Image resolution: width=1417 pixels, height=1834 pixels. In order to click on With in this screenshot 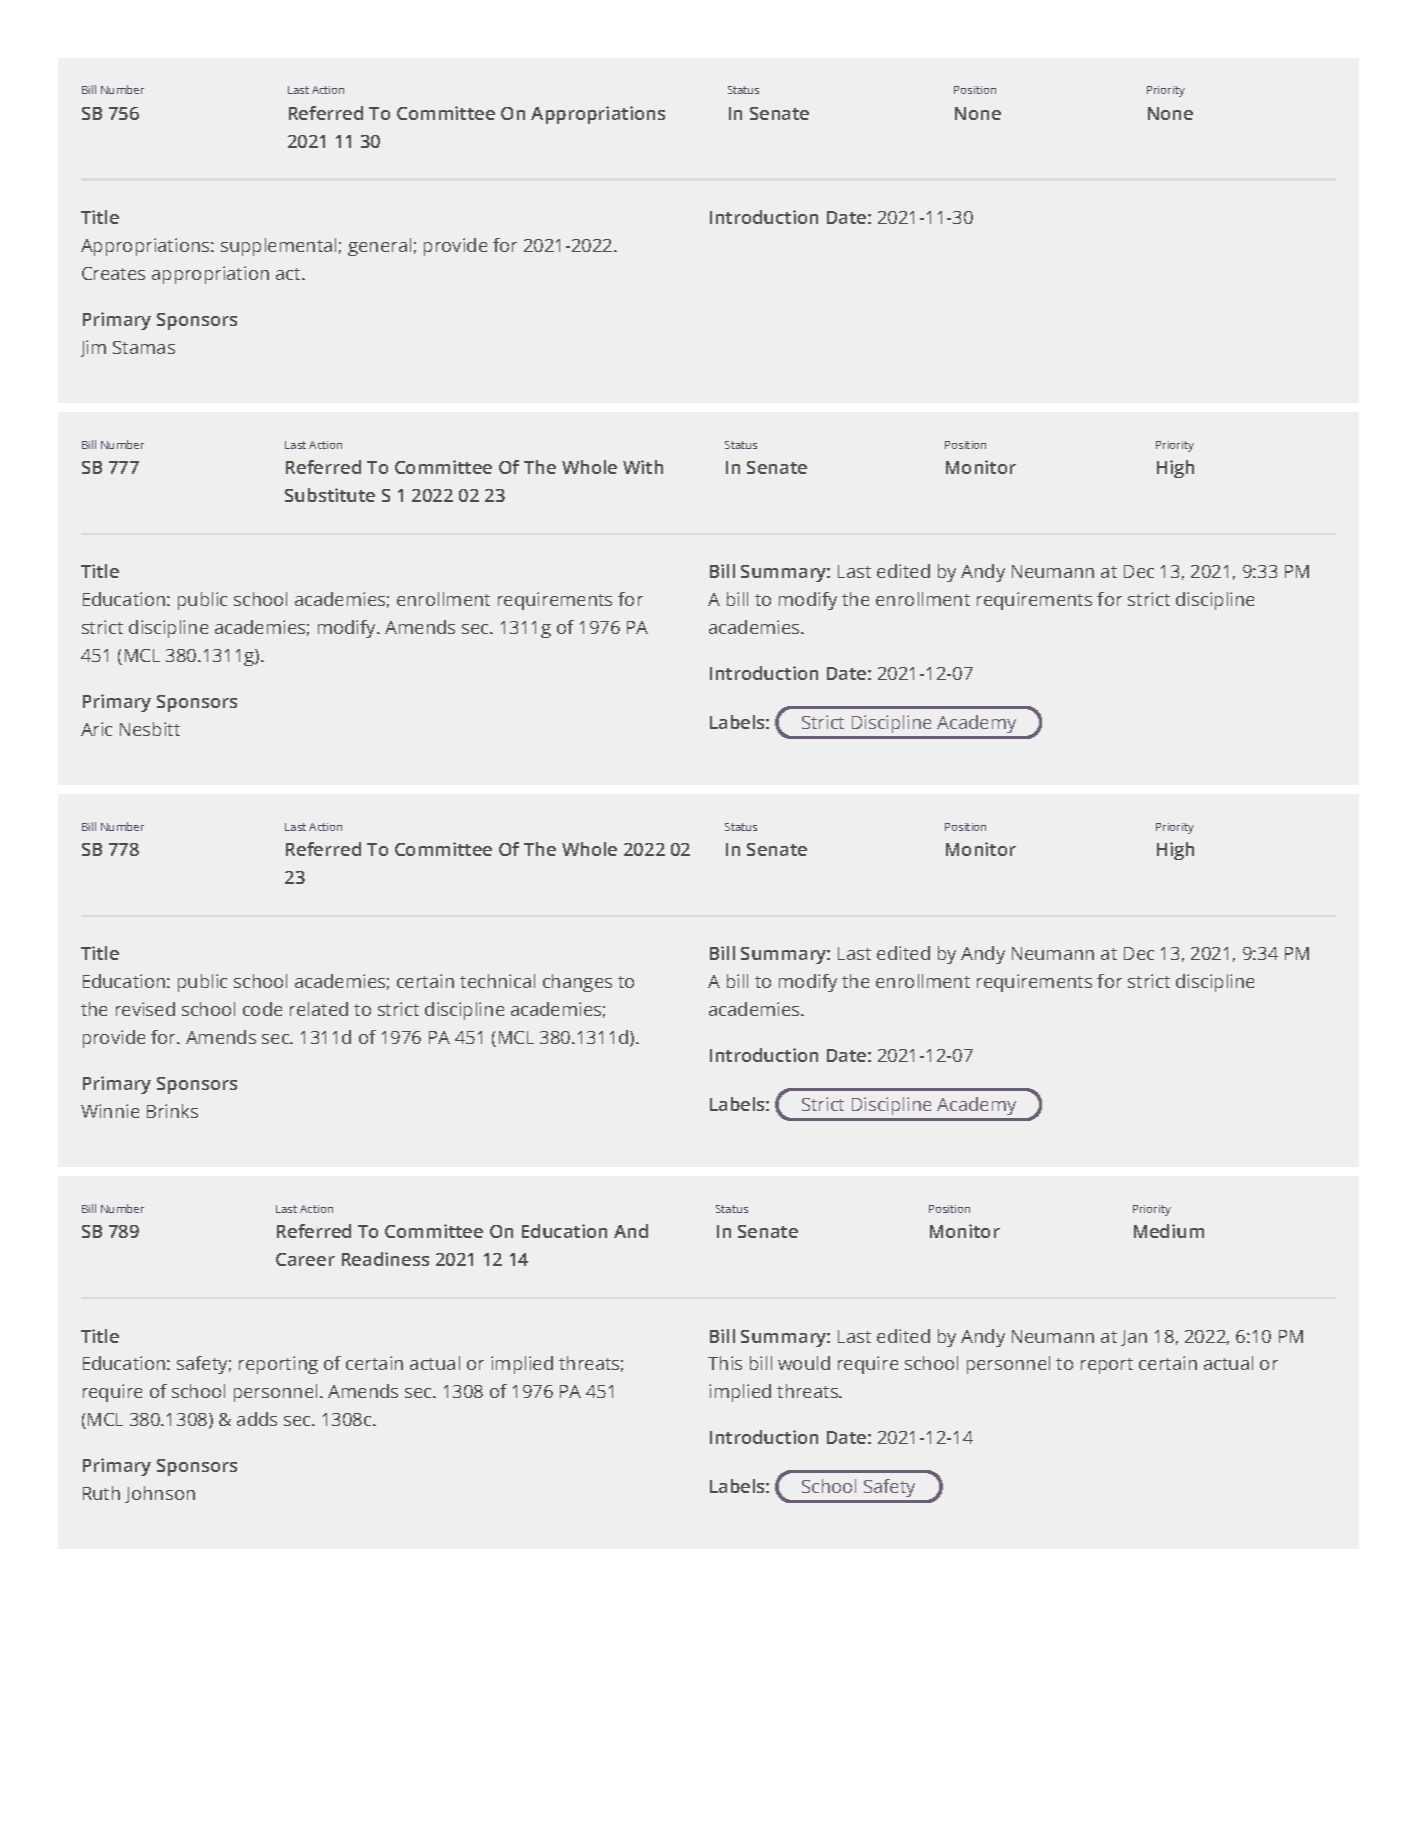, I will do `click(643, 467)`.
